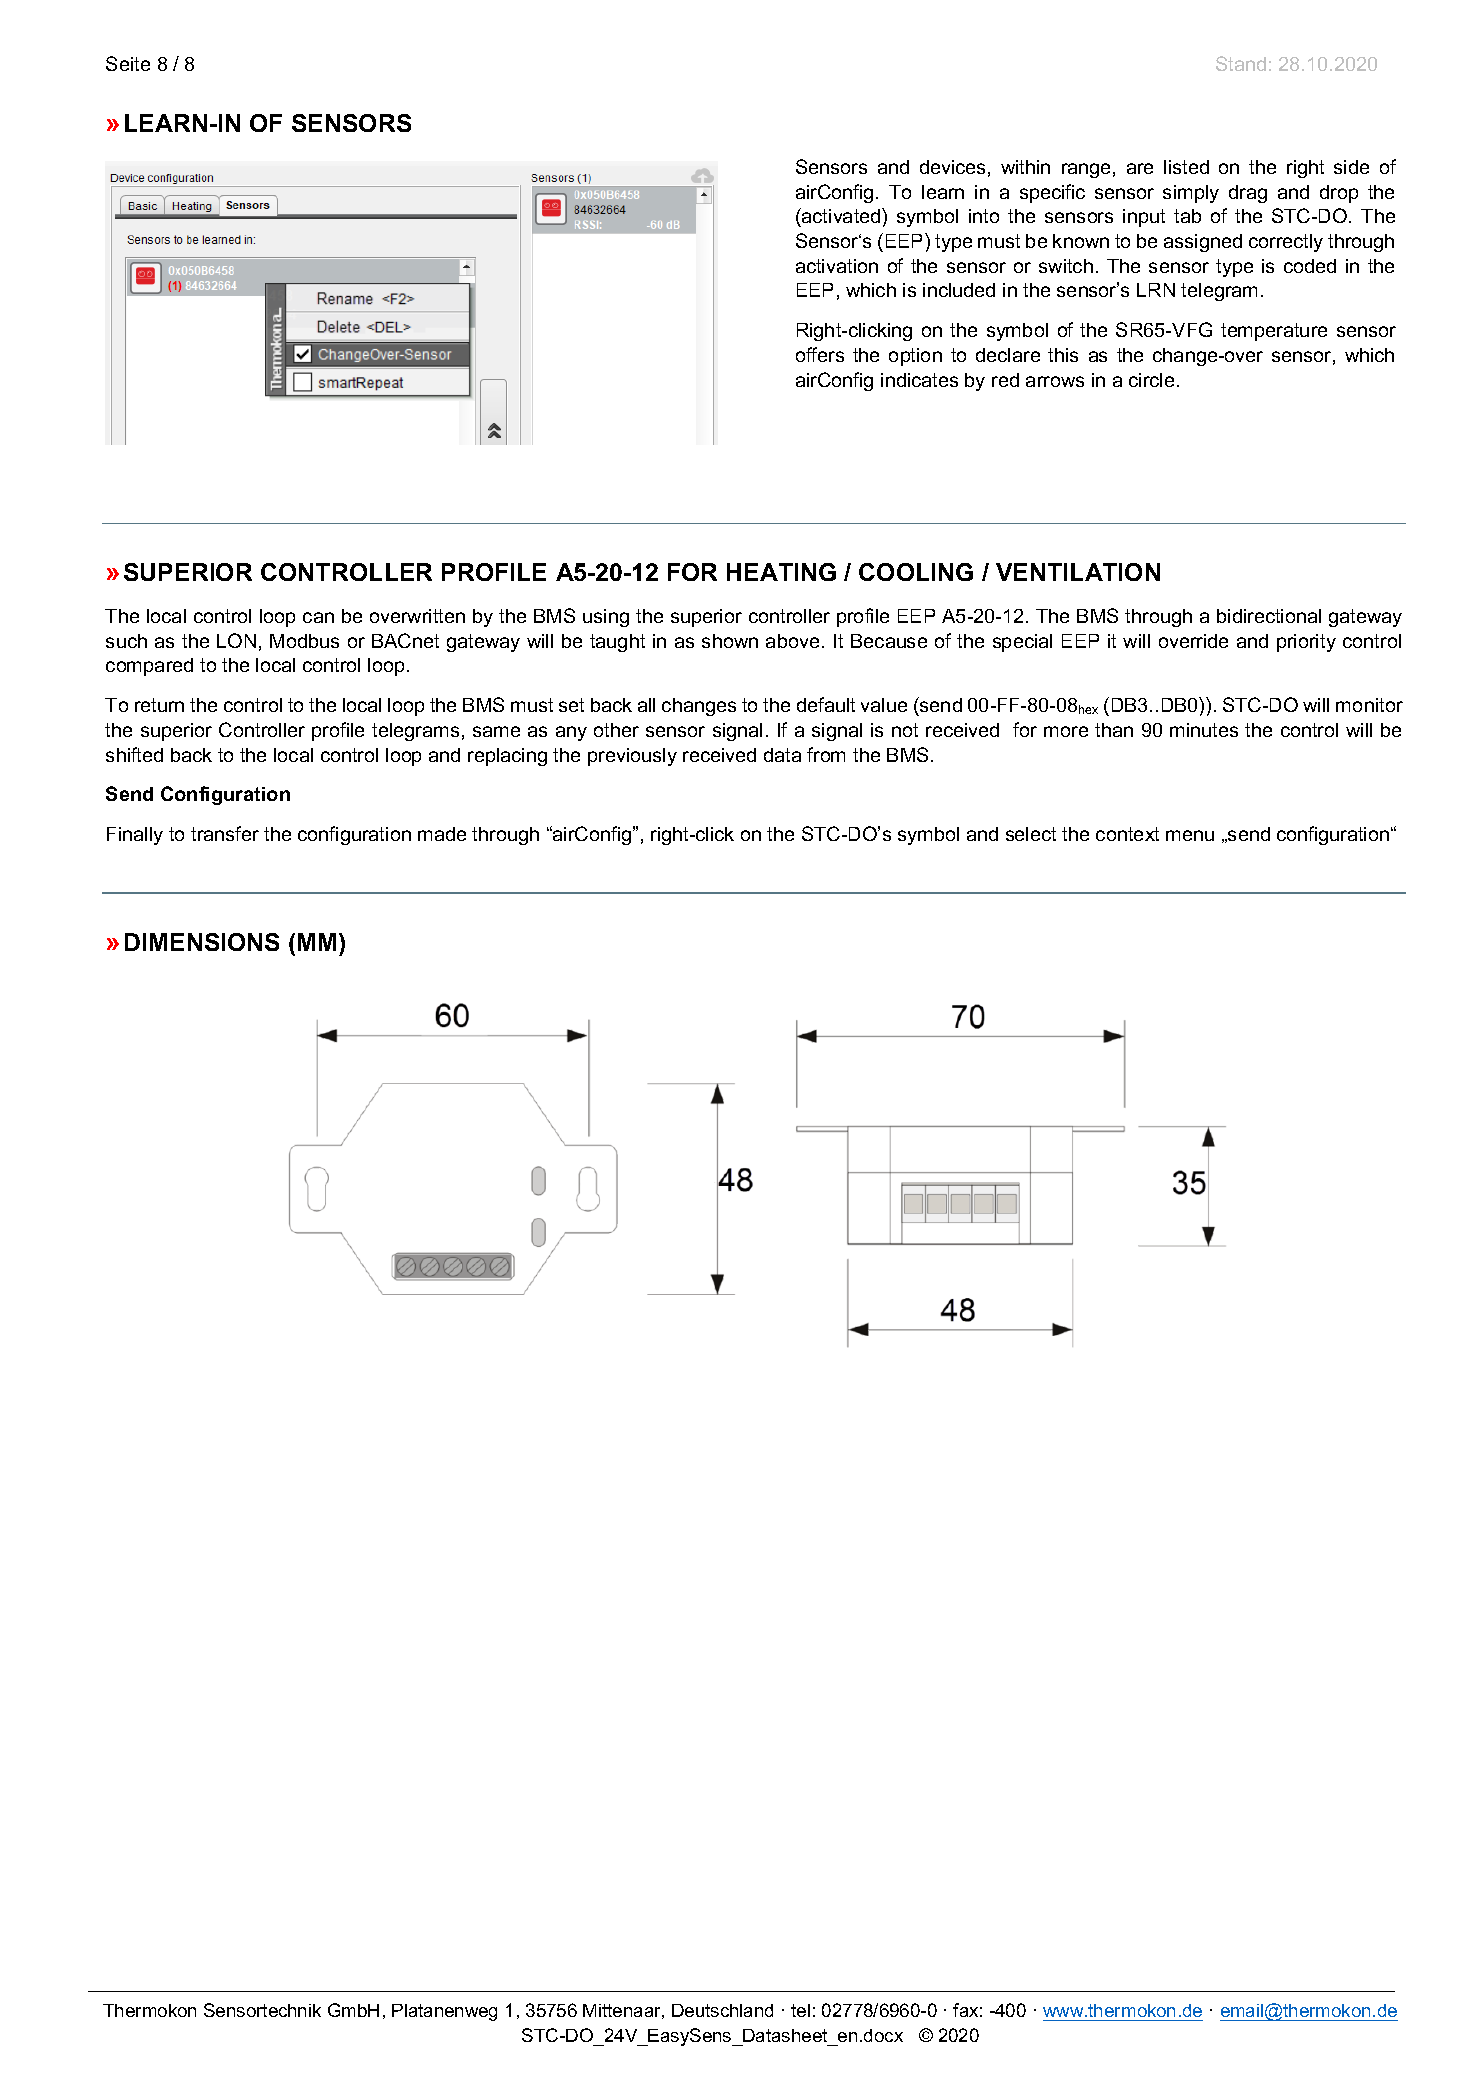  I want to click on Seite, so click(128, 63).
